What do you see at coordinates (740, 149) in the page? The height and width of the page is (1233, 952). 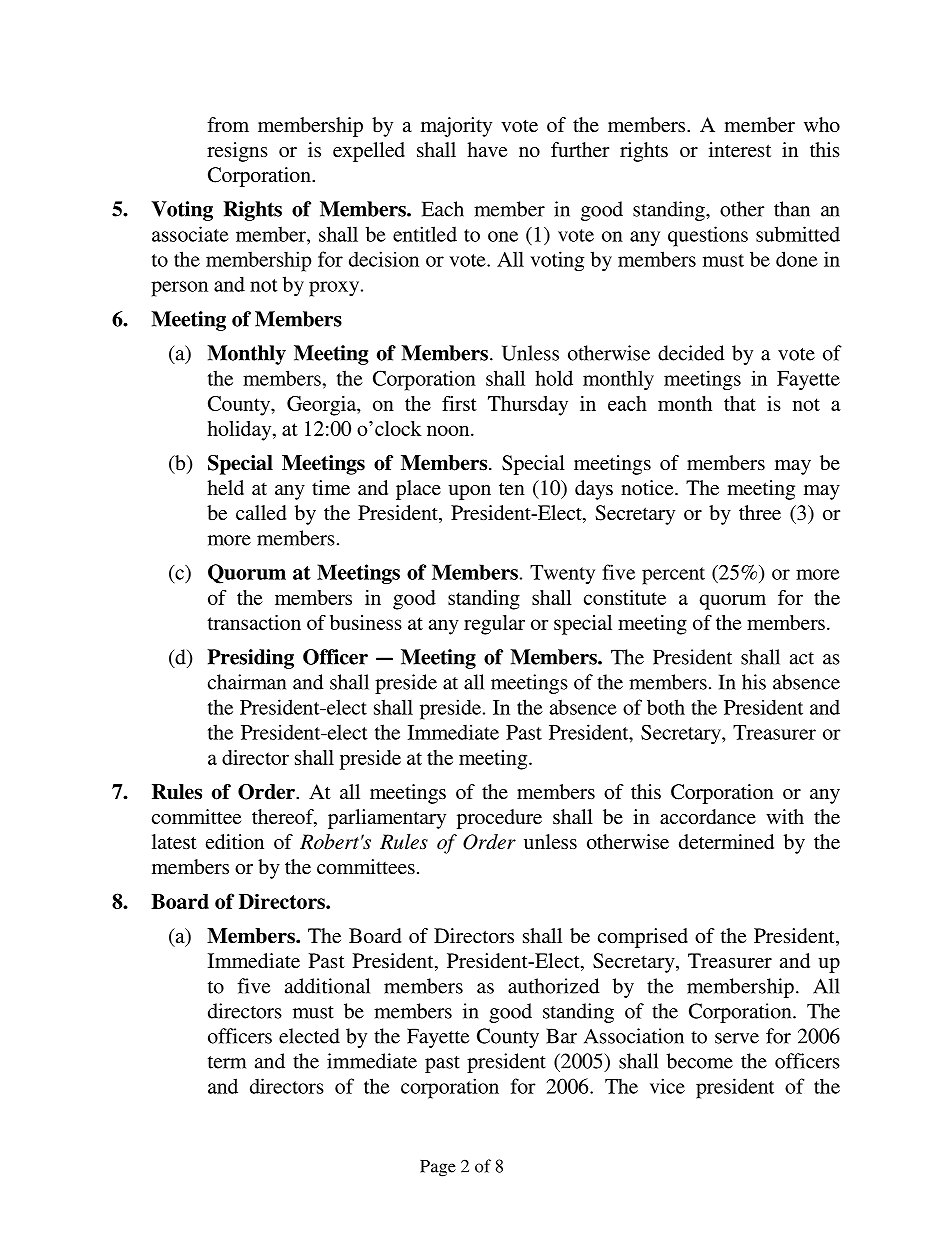 I see `interest` at bounding box center [740, 149].
